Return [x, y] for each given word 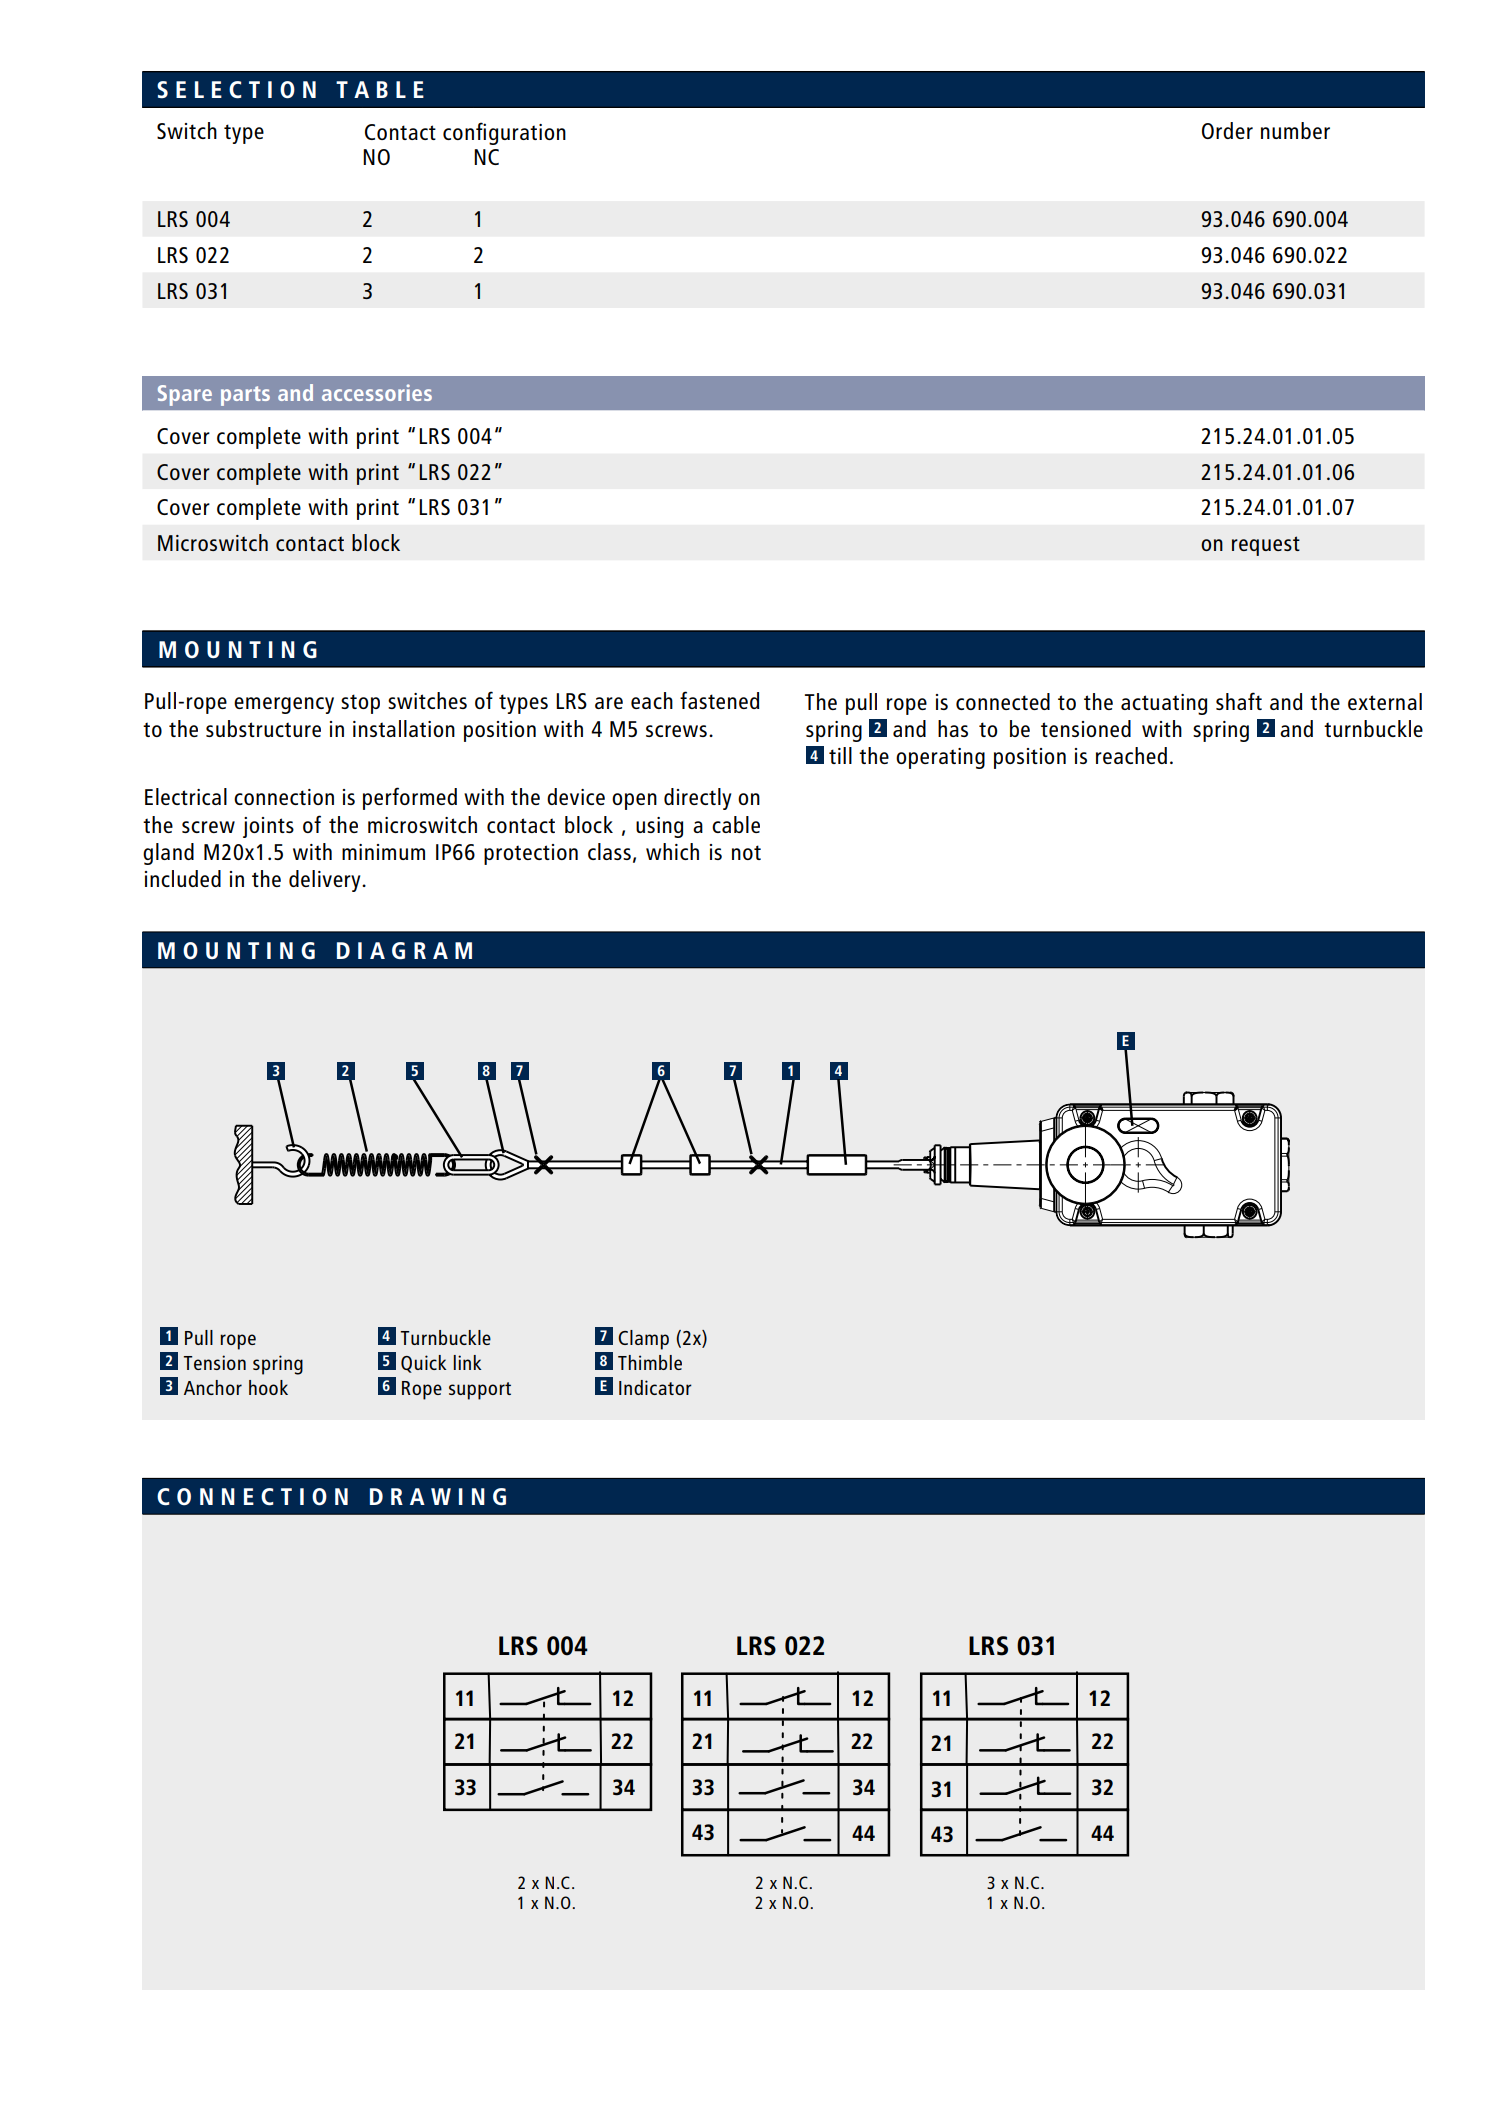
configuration [504, 133]
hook [268, 1387]
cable [736, 824]
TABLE [380, 89]
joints [268, 827]
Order [1227, 130]
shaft [1239, 701]
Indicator [655, 1387]
